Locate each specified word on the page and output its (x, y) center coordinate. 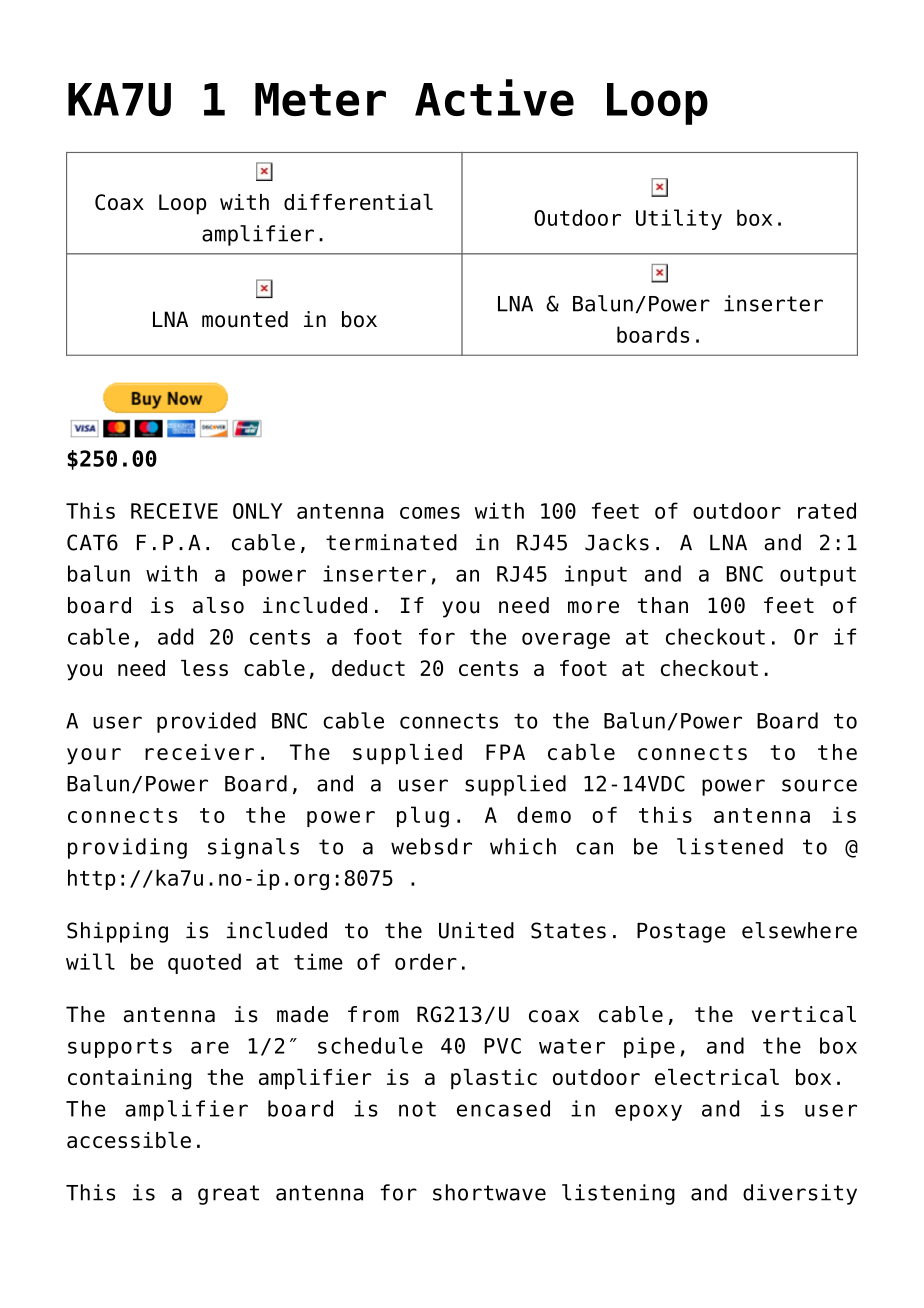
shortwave (489, 1192)
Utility (679, 219)
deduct (368, 668)
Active (494, 97)
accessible (129, 1140)
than (663, 605)
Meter (320, 99)
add (175, 636)
